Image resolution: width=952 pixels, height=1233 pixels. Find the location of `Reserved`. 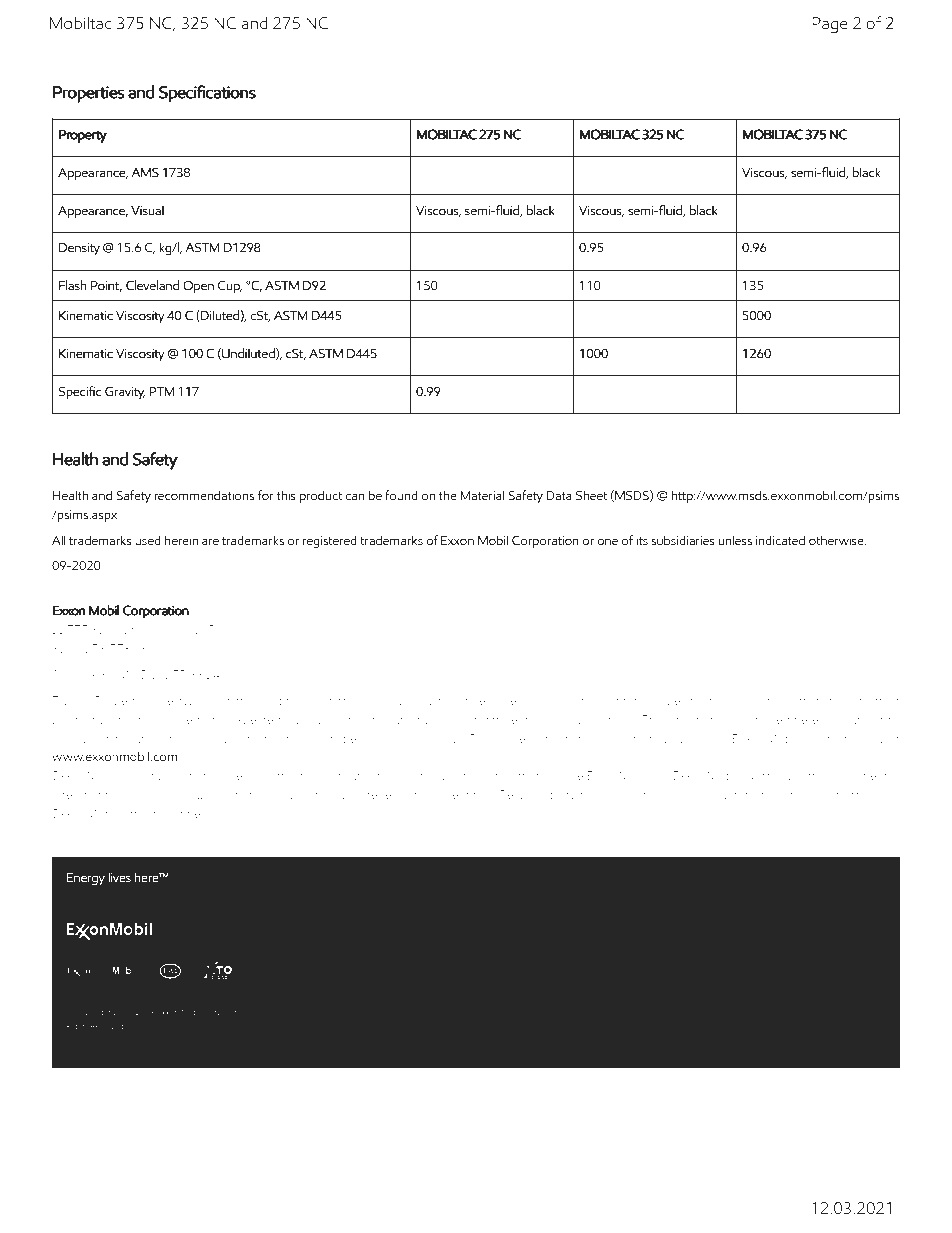

Reserved is located at coordinates (107, 1026).
